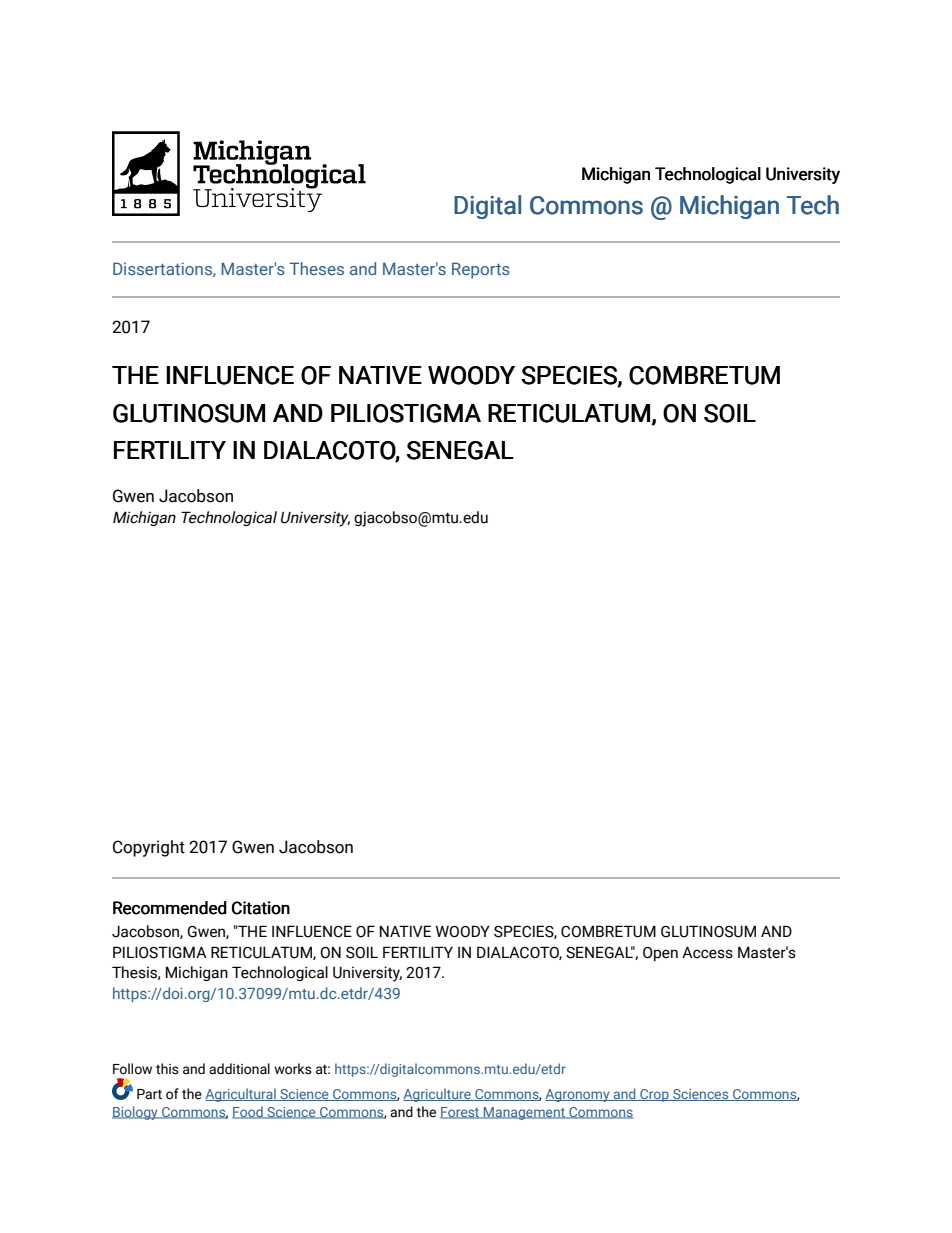 The height and width of the screenshot is (1233, 952). I want to click on Agriculture, so click(438, 1095).
